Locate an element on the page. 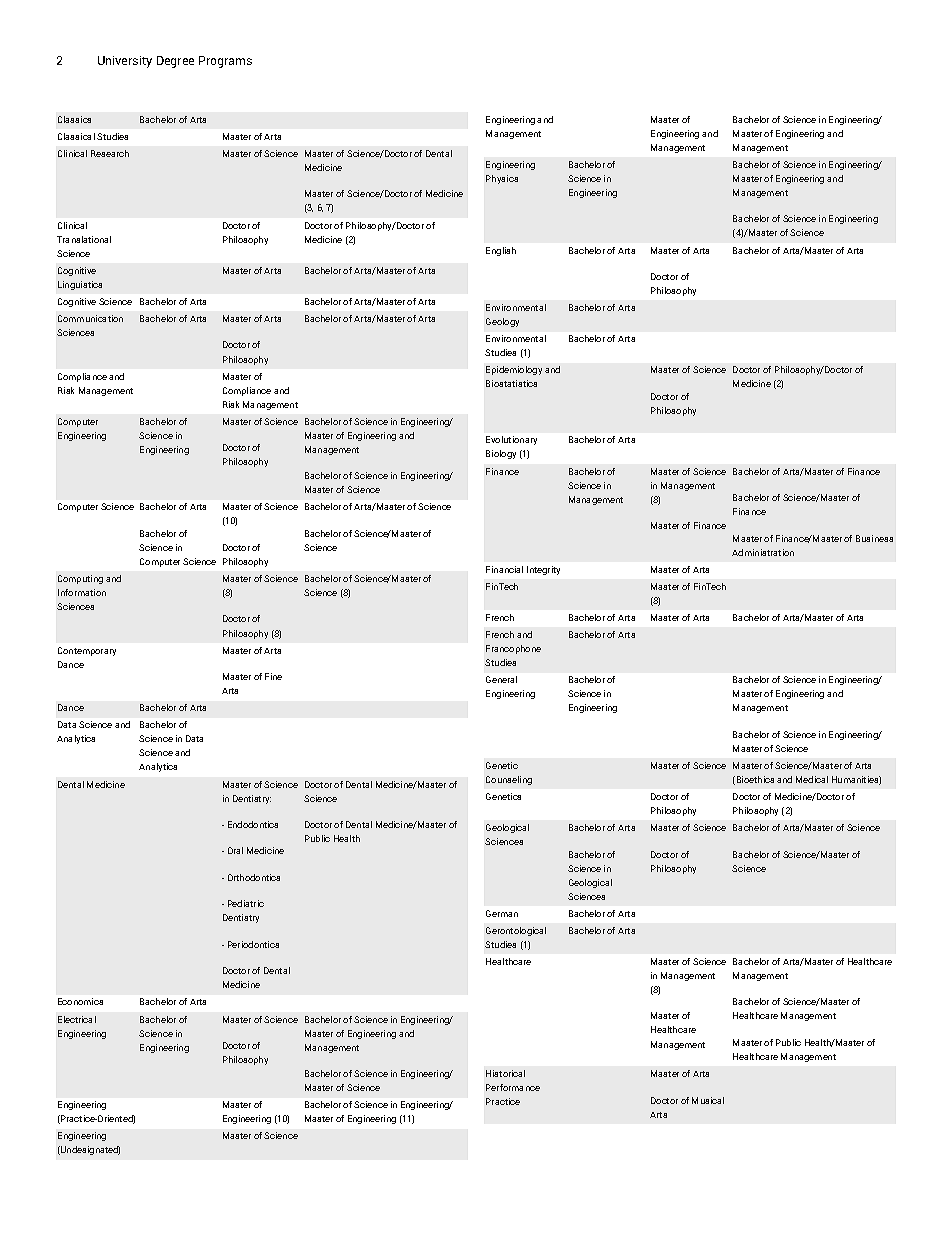  Degree is located at coordinates (175, 62).
